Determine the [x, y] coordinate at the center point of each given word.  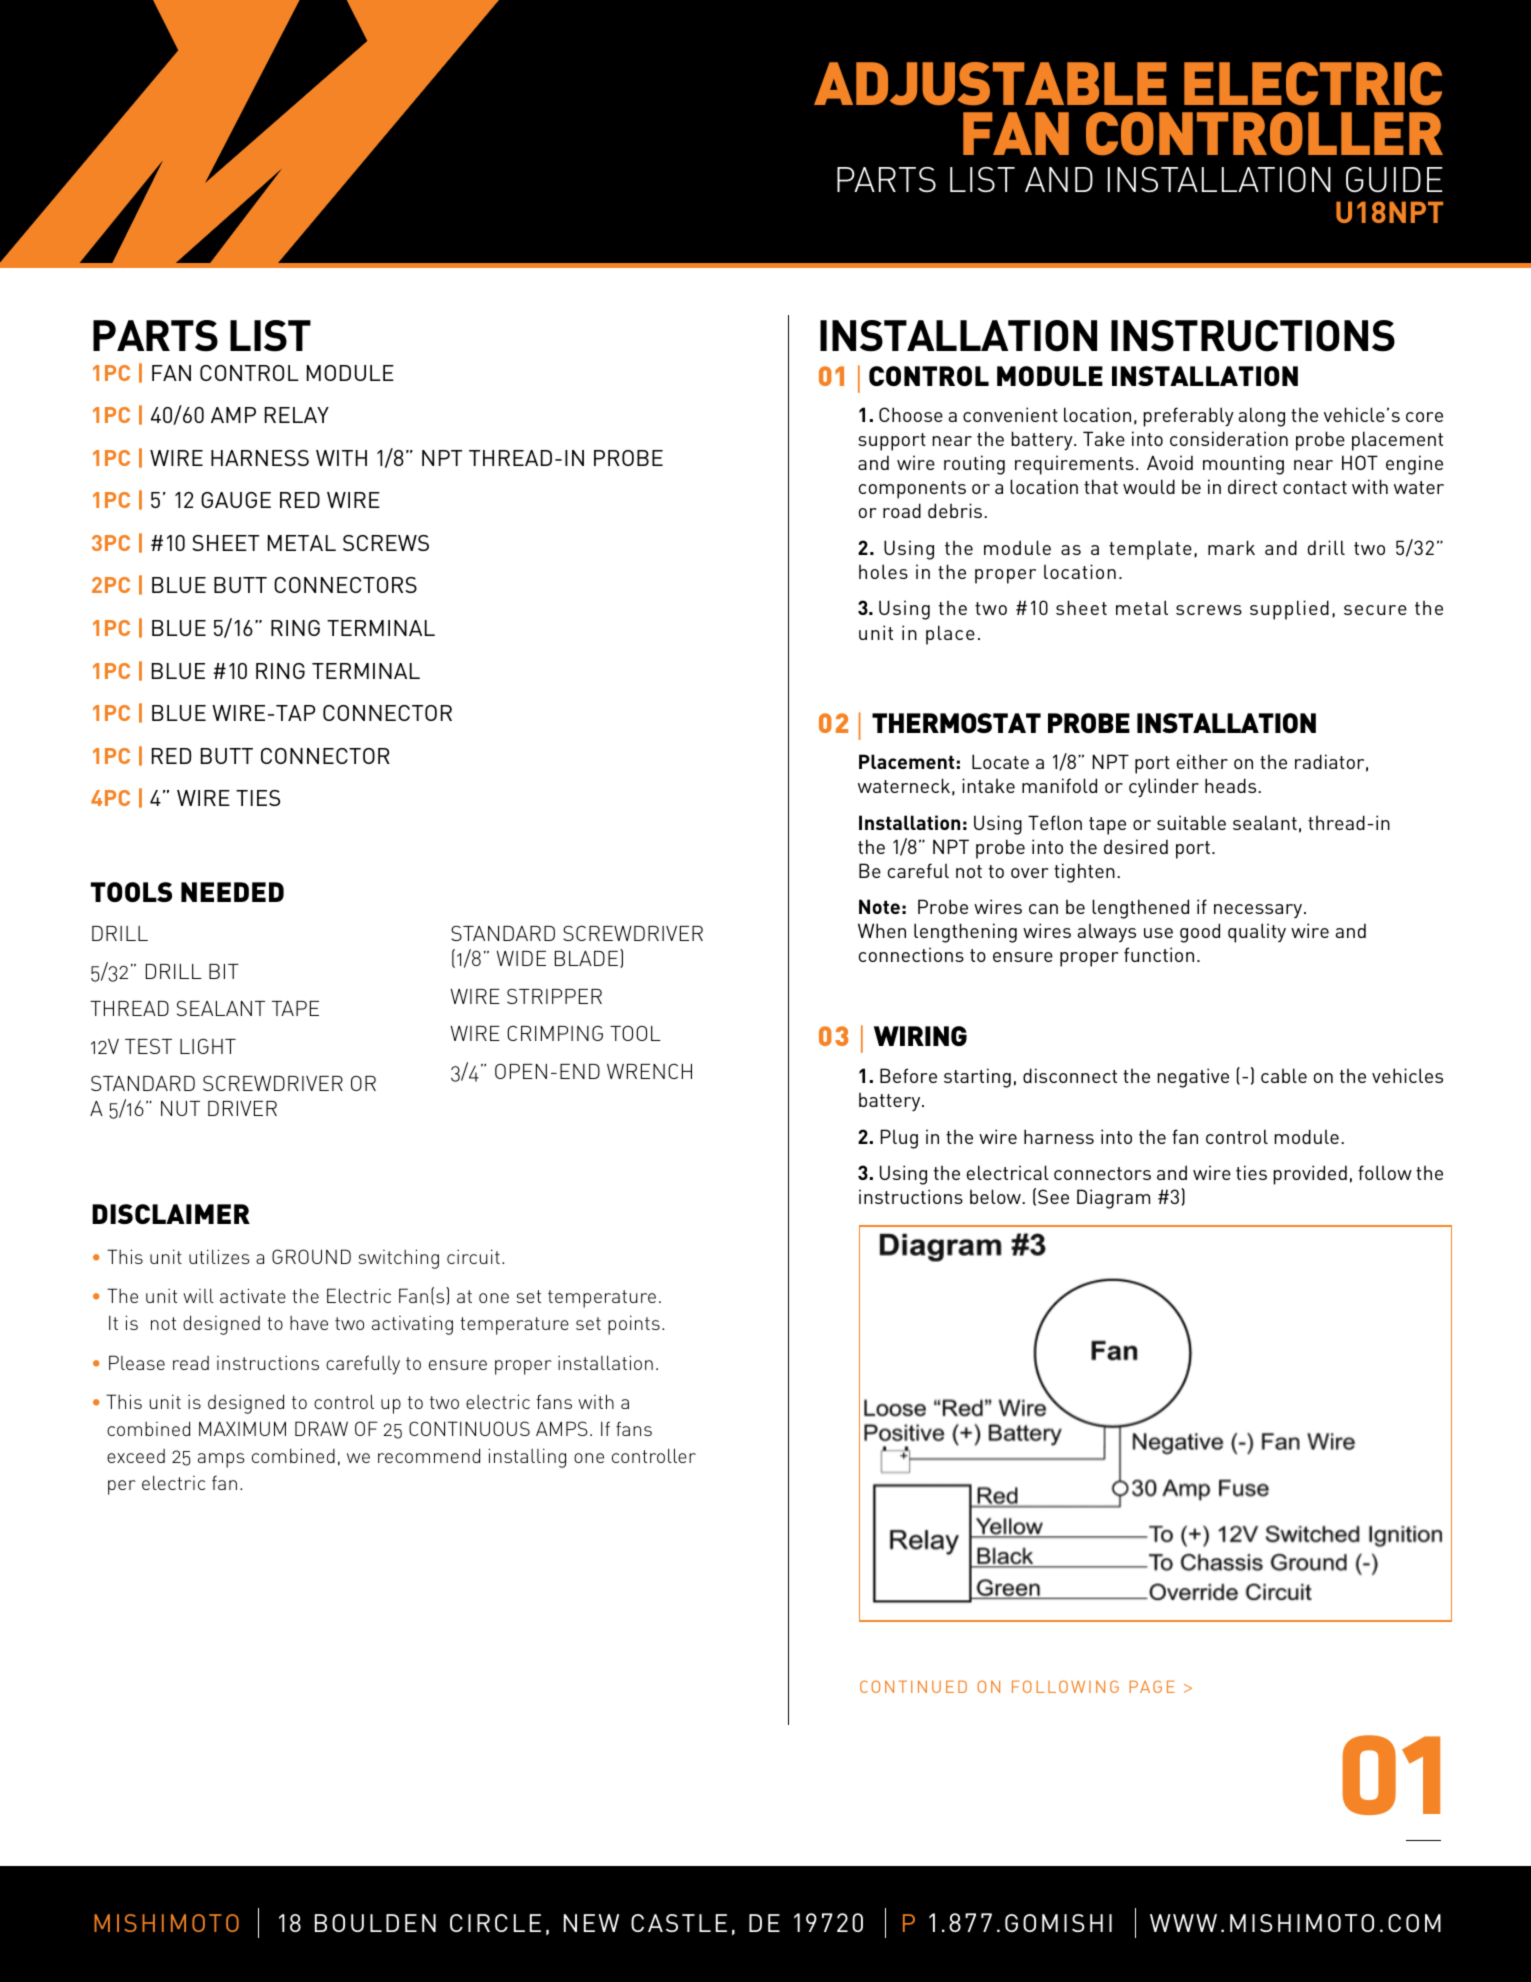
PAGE [1152, 1686]
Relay [297, 415]
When [882, 930]
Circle [495, 1923]
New [591, 1923]
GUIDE [1394, 179]
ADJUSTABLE [990, 83]
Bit [224, 971]
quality [1257, 933]
